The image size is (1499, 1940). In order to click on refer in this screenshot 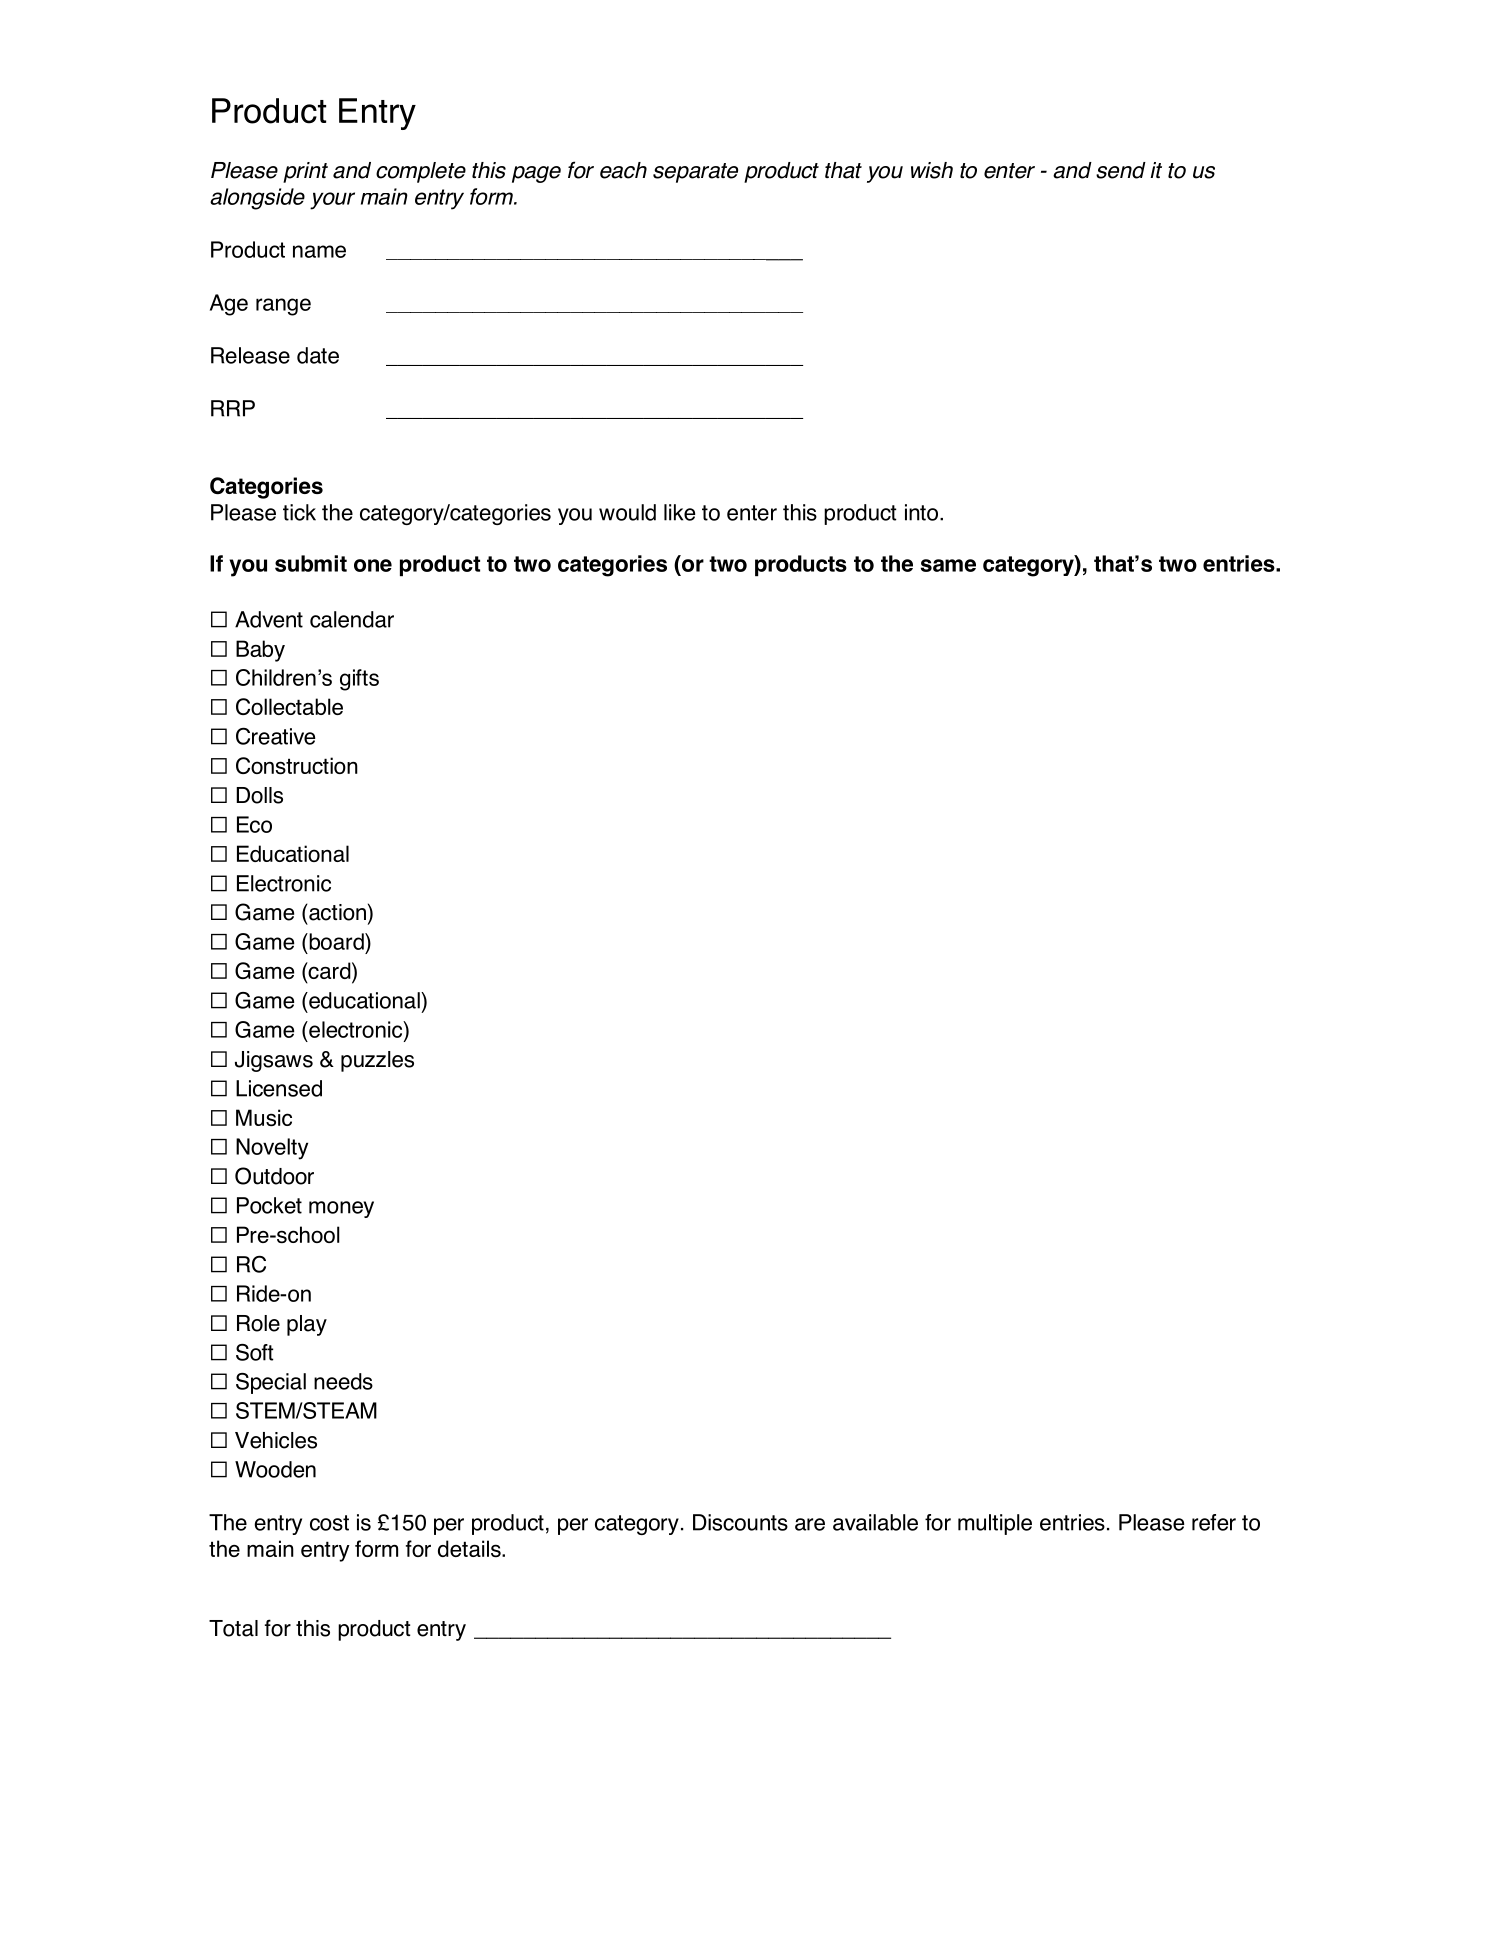, I will do `click(1214, 1522)`.
